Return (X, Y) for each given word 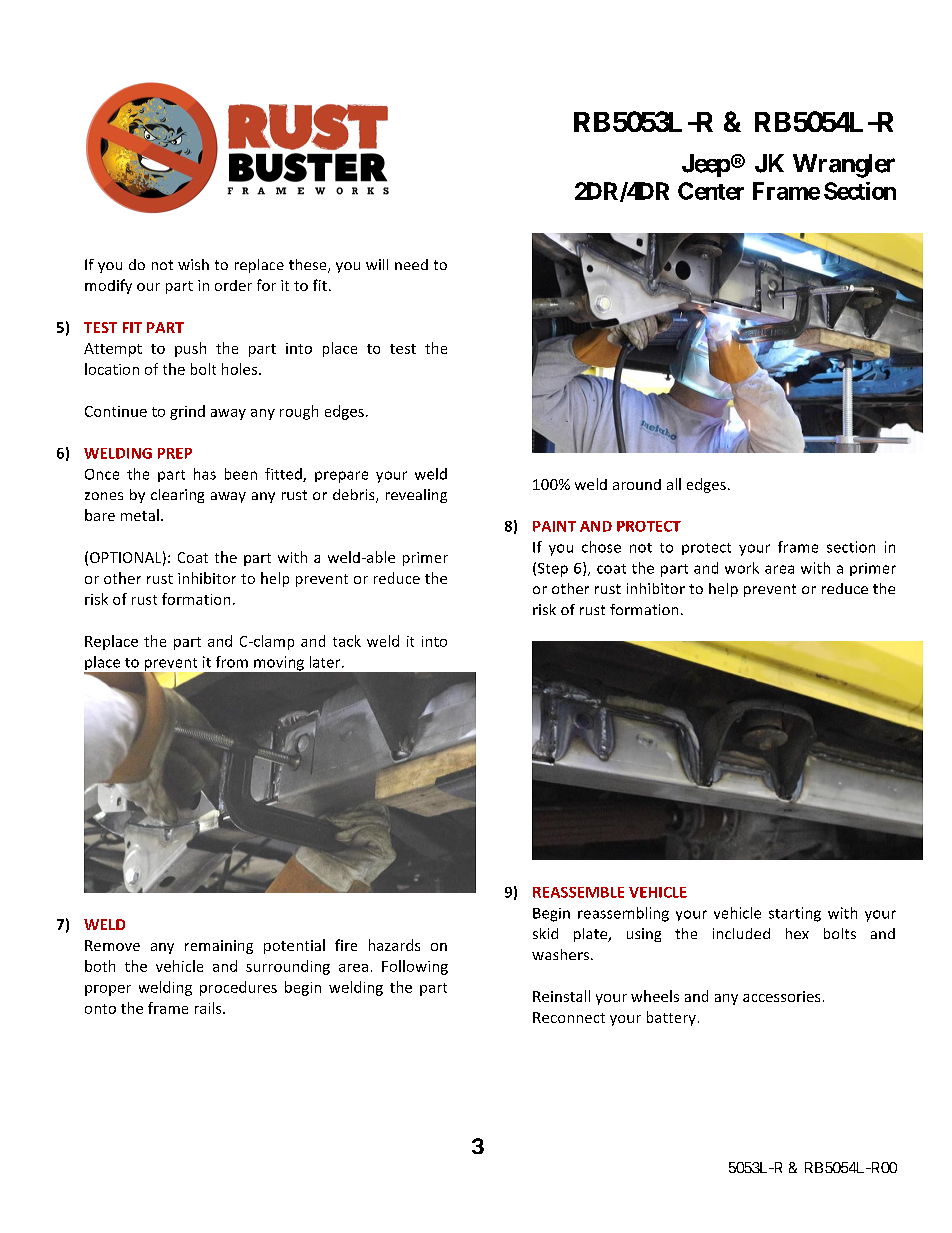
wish (193, 264)
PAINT (554, 526)
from (232, 662)
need (411, 264)
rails (209, 1008)
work (742, 568)
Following (415, 967)
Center (711, 191)
